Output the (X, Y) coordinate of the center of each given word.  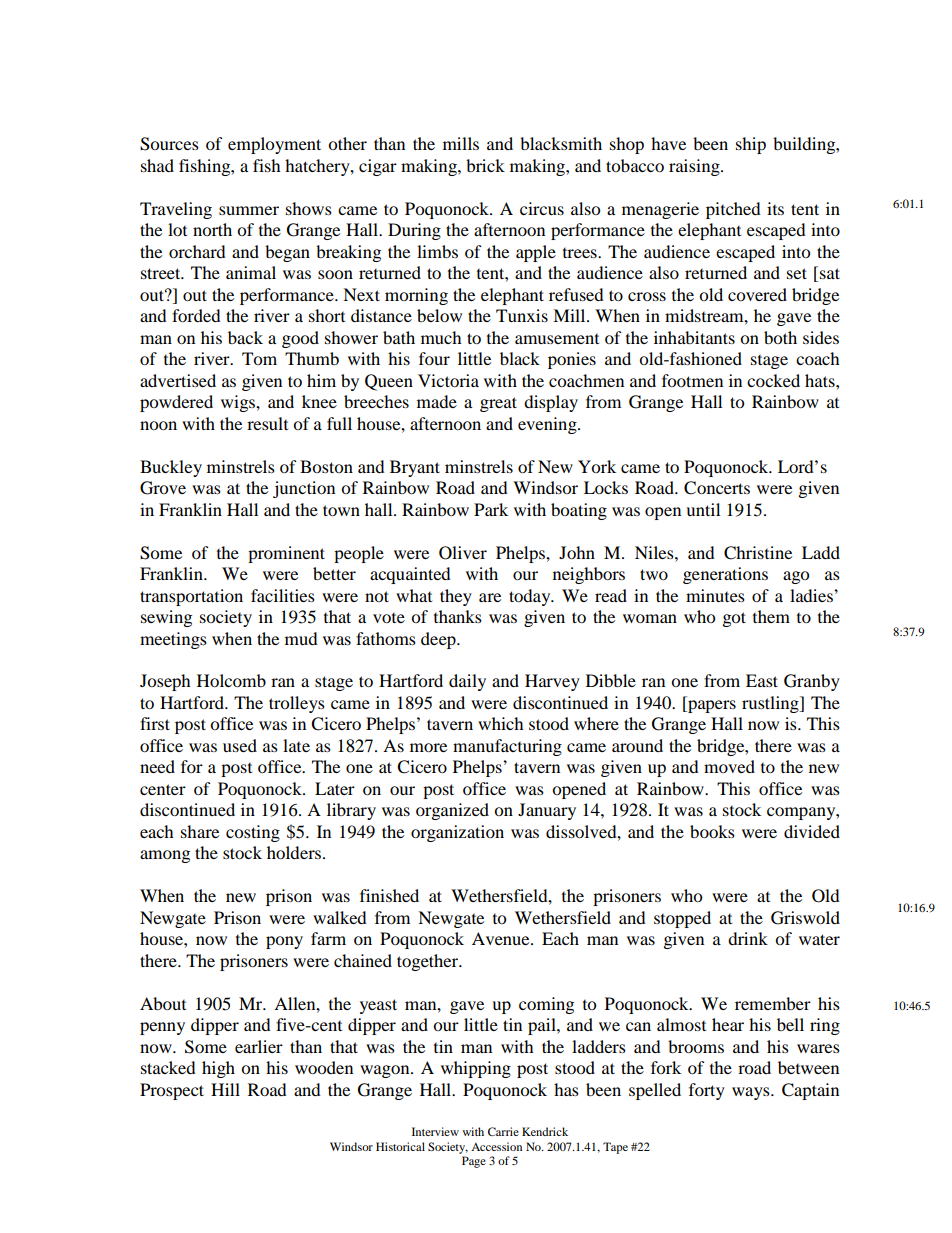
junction (304, 489)
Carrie (503, 1131)
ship (751, 145)
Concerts (717, 488)
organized (452, 811)
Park (491, 509)
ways (752, 1093)
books (712, 831)
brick (485, 165)
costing (253, 833)
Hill (225, 1089)
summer (249, 210)
